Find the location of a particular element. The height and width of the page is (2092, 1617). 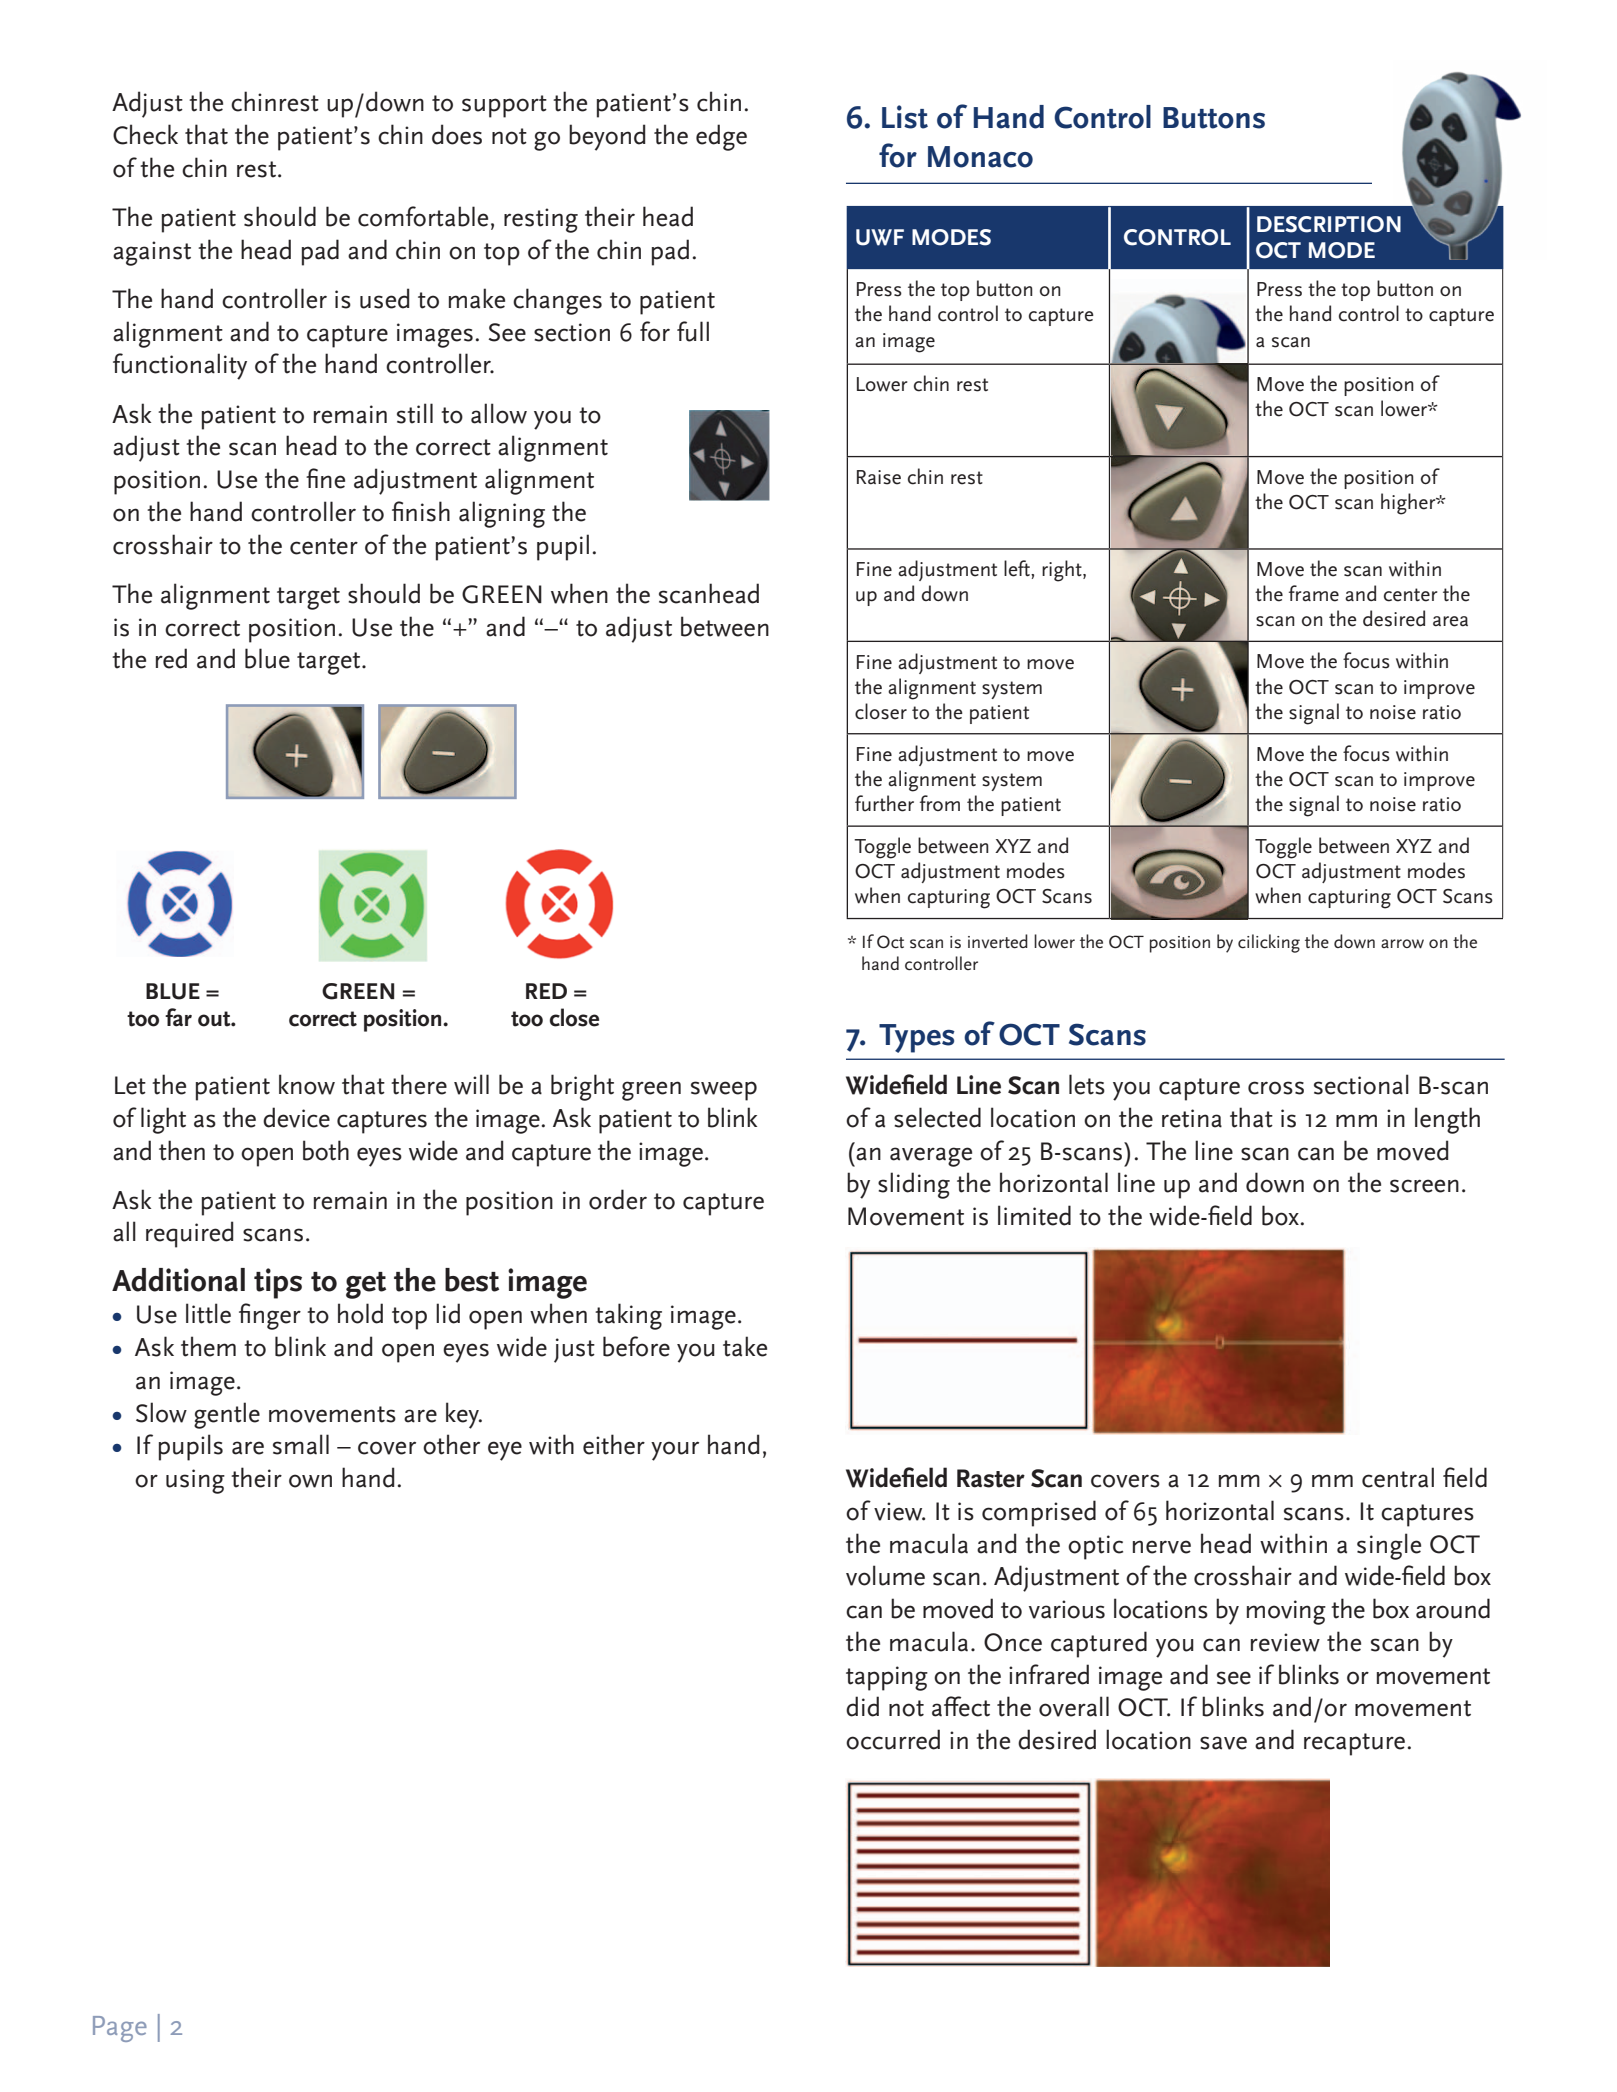

DESCRIPTION is located at coordinates (1329, 224).
